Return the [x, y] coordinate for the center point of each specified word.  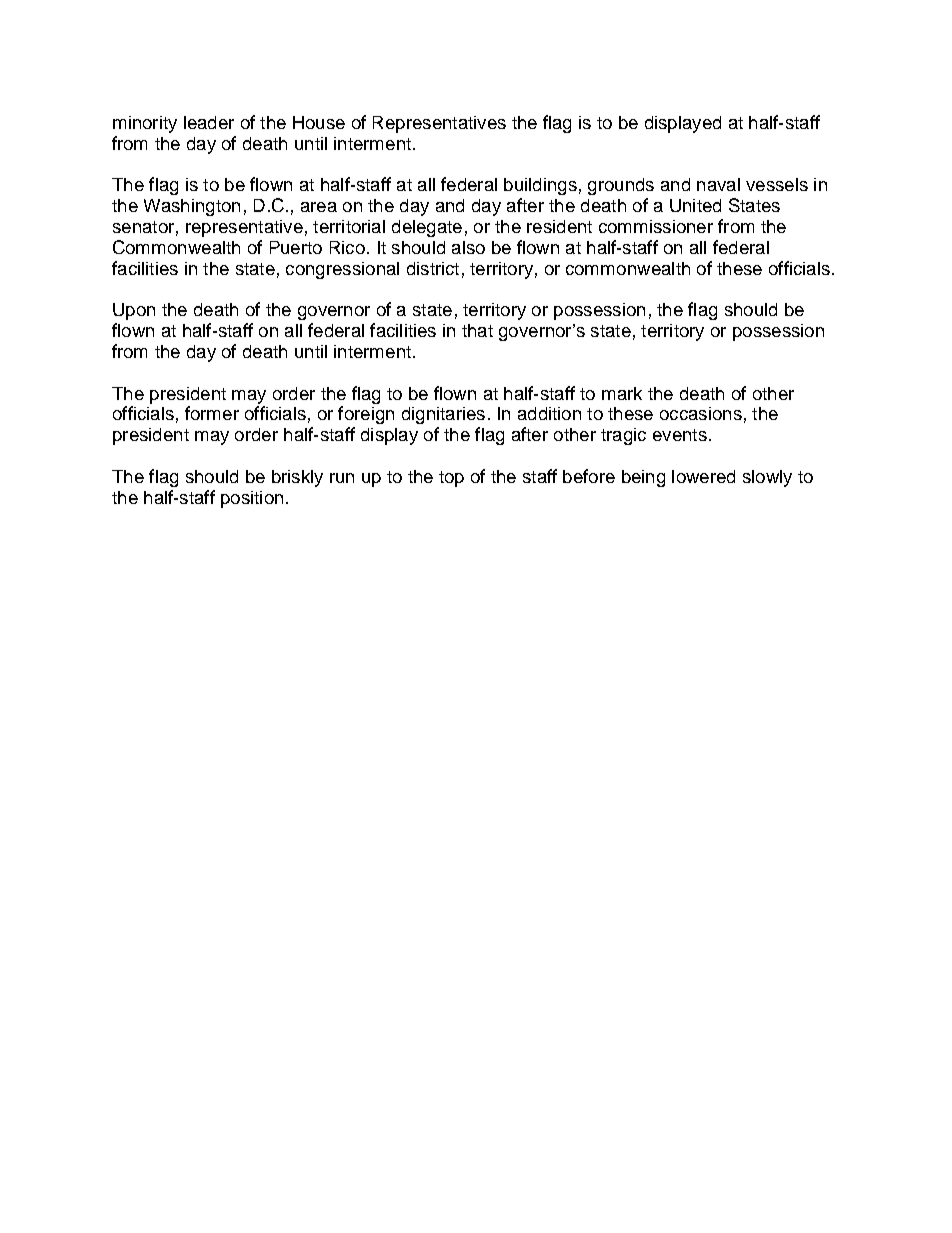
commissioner [656, 226]
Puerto [296, 247]
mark [622, 393]
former [212, 413]
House [319, 122]
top [451, 479]
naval [718, 184]
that [477, 330]
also [468, 247]
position [252, 499]
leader [209, 122]
